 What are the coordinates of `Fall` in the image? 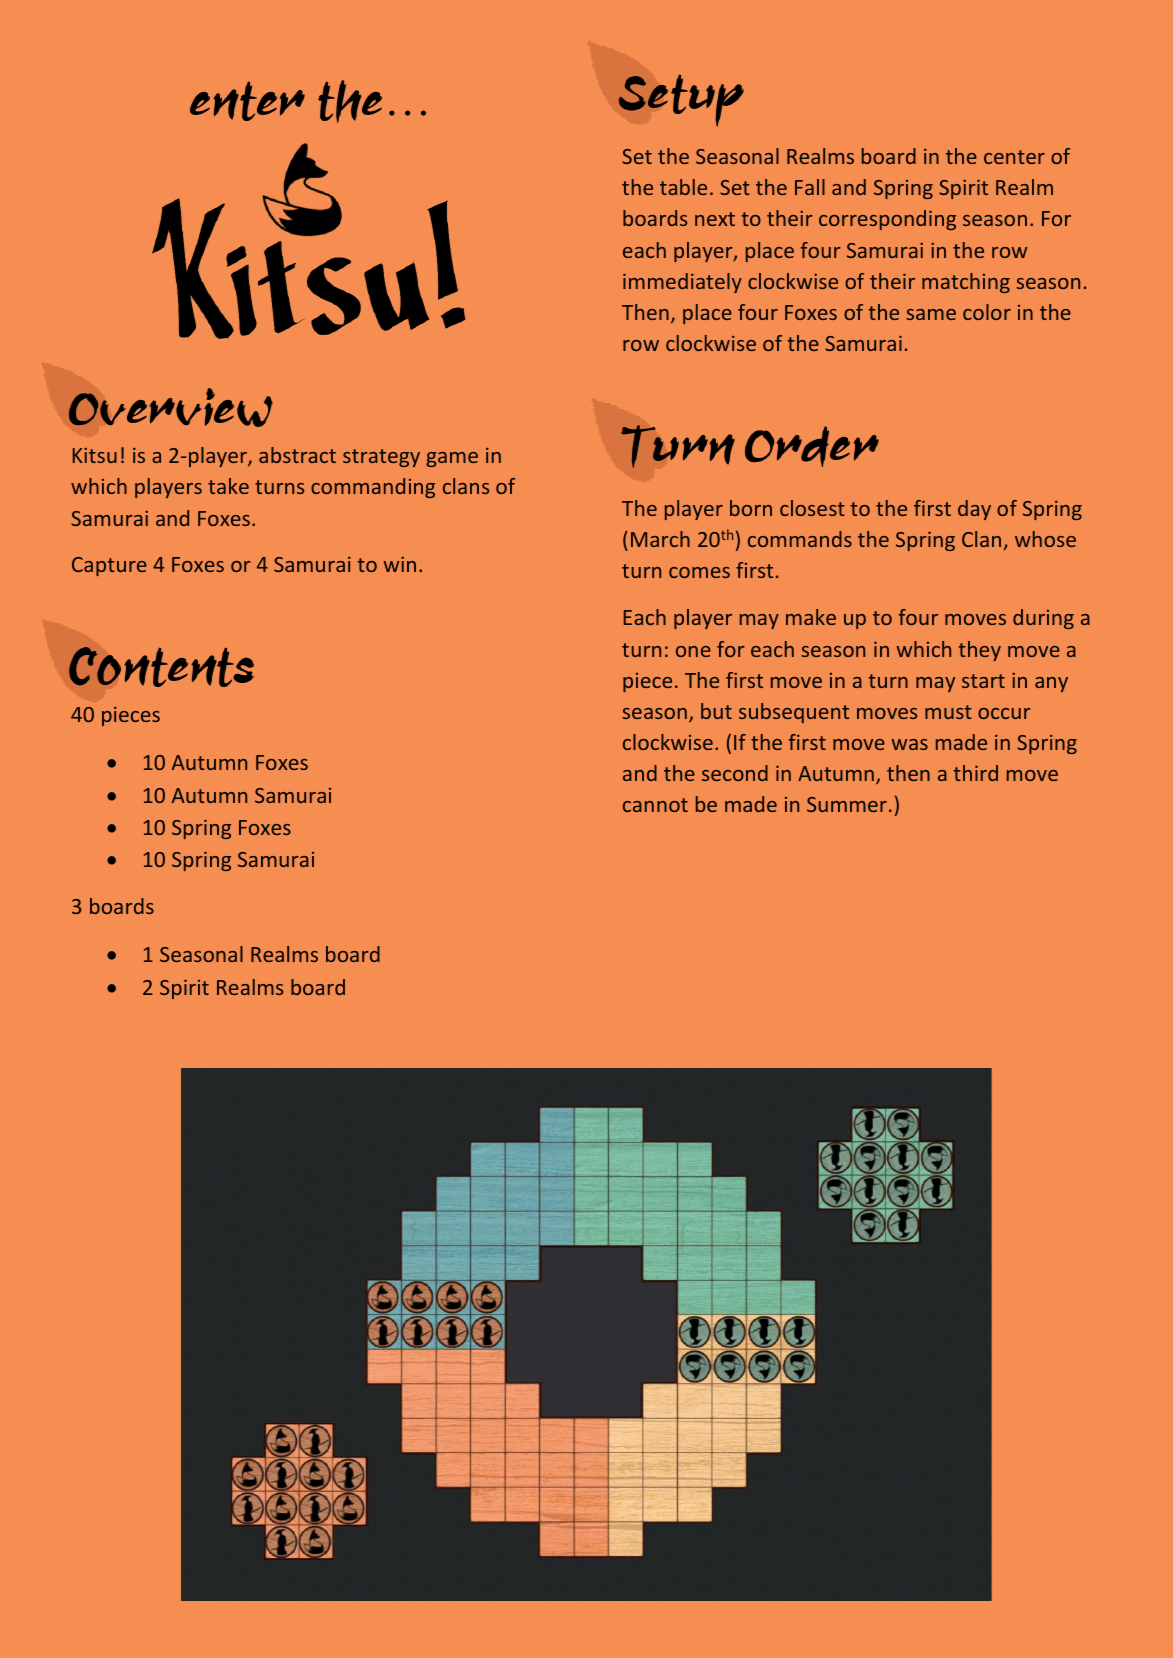 It's located at (810, 187).
